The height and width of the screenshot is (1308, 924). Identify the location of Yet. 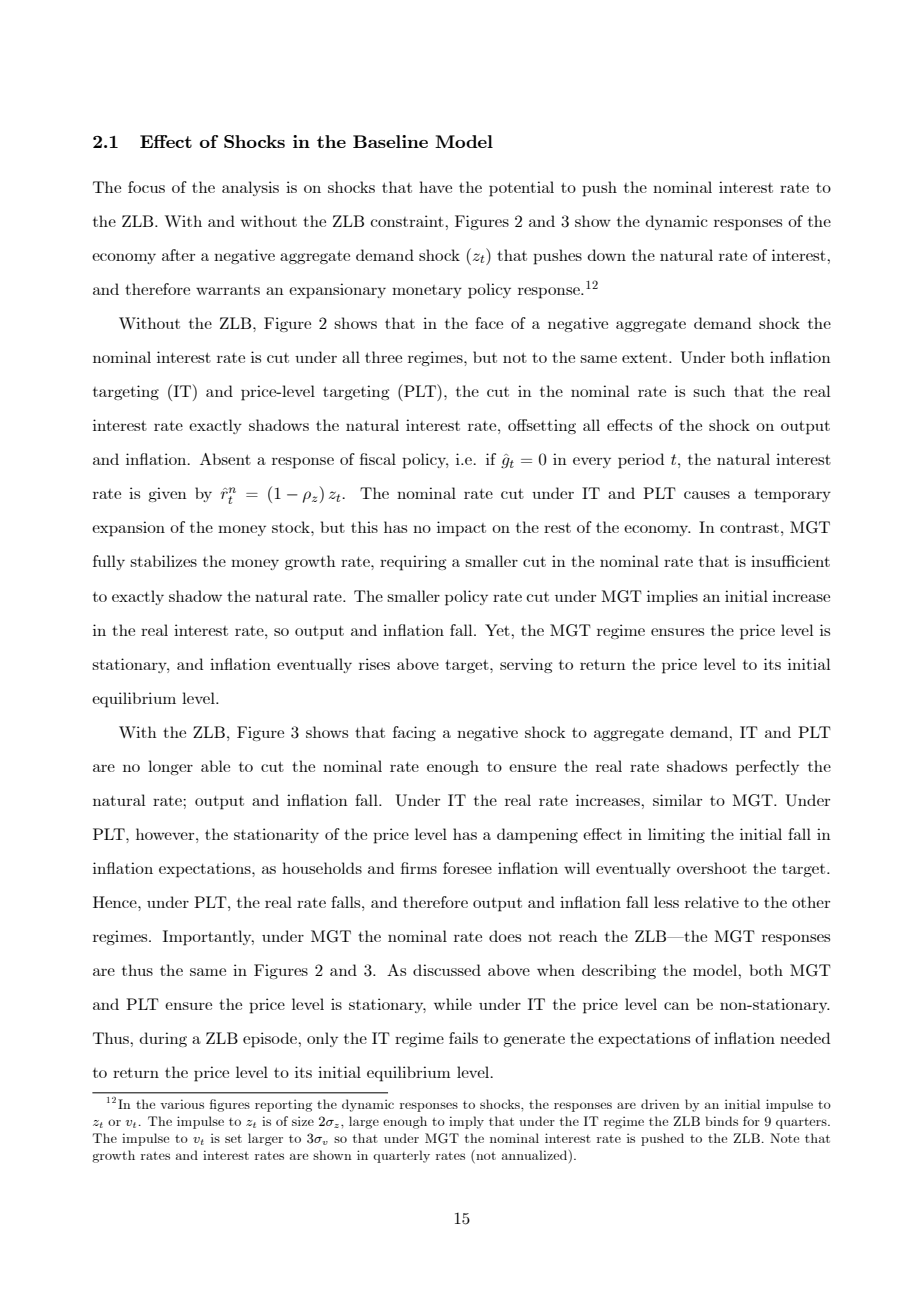
(498, 630).
